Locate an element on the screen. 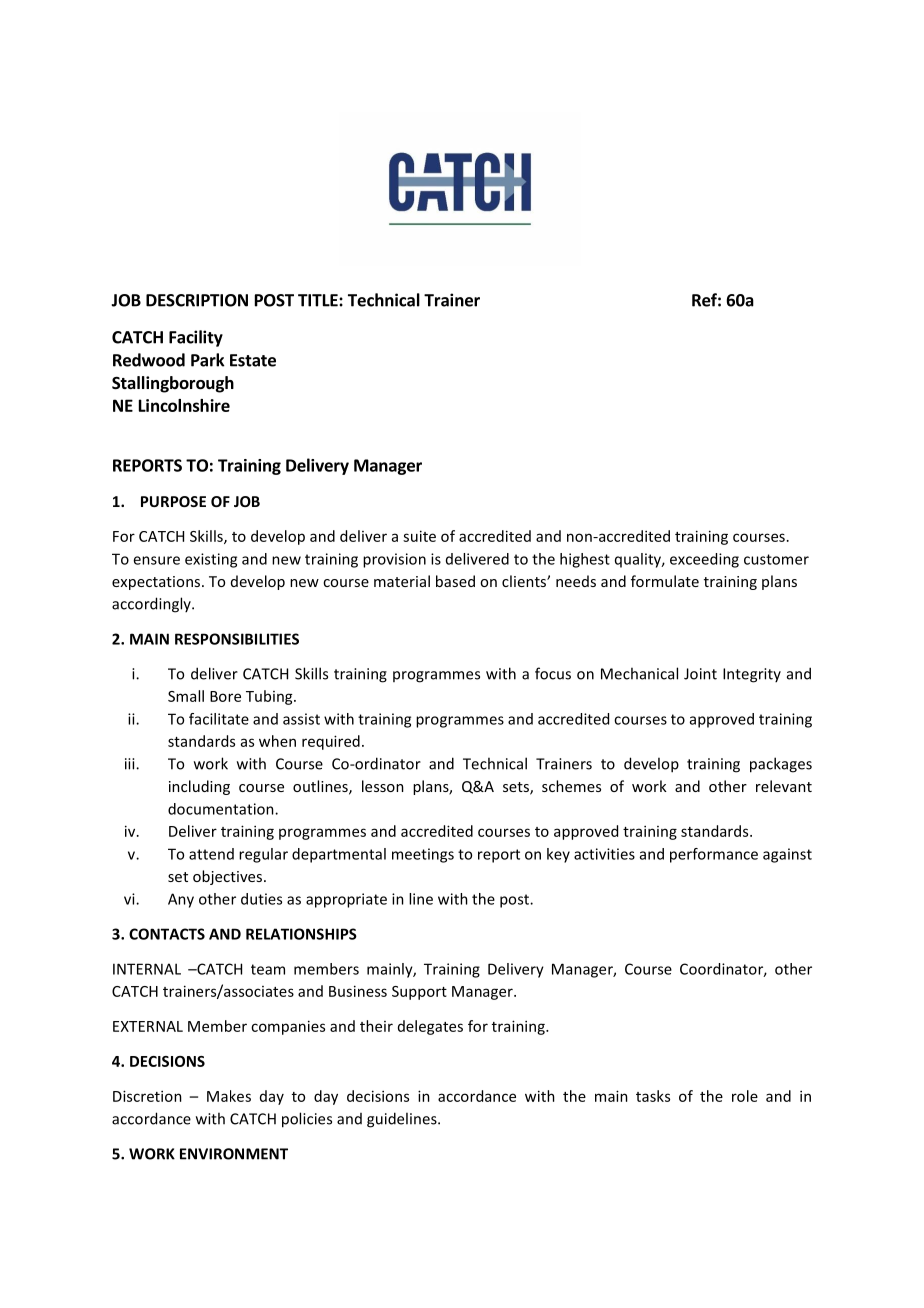 This screenshot has width=924, height=1308. Estate is located at coordinates (253, 360).
